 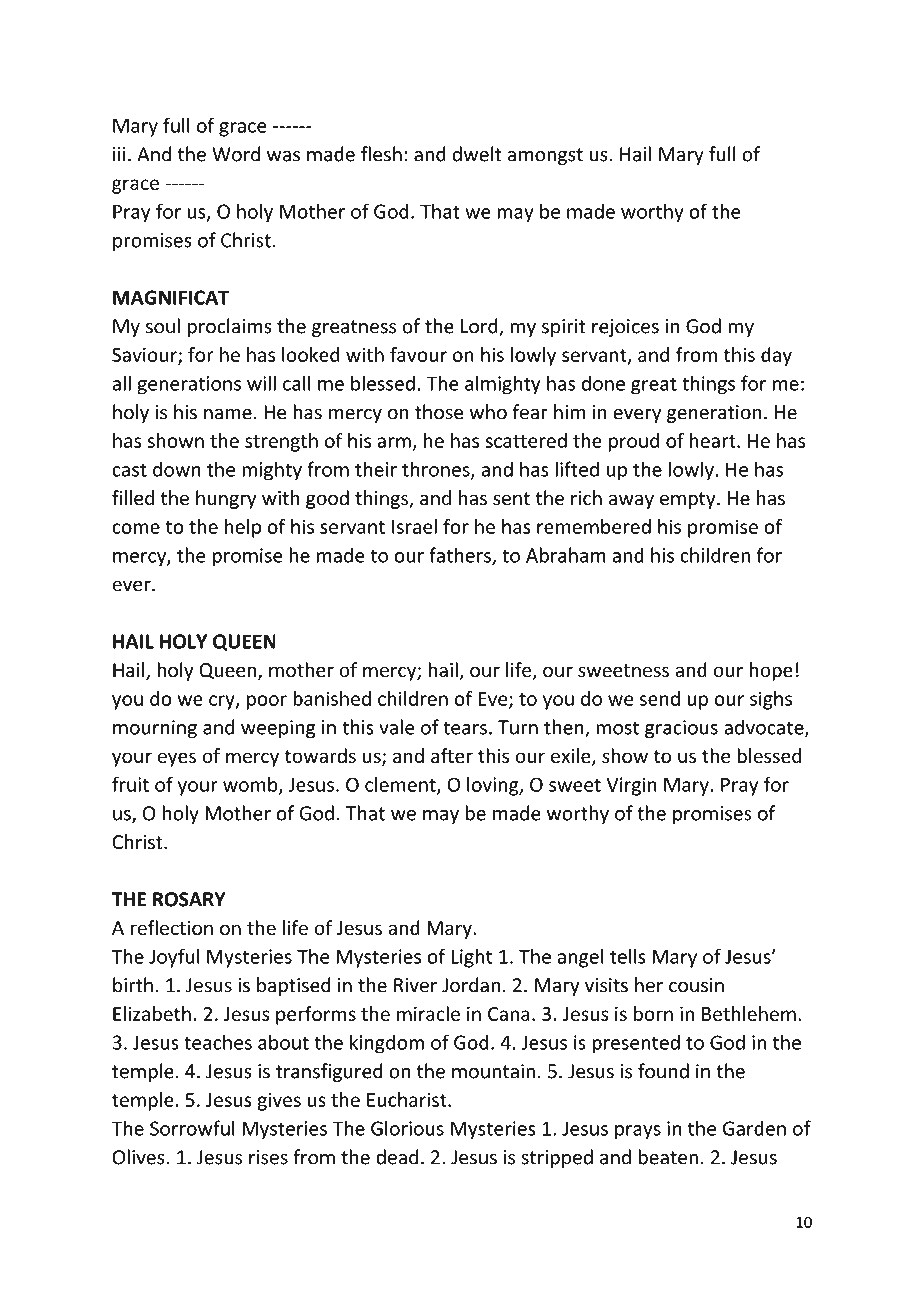 What do you see at coordinates (545, 156) in the image?
I see `amongst` at bounding box center [545, 156].
